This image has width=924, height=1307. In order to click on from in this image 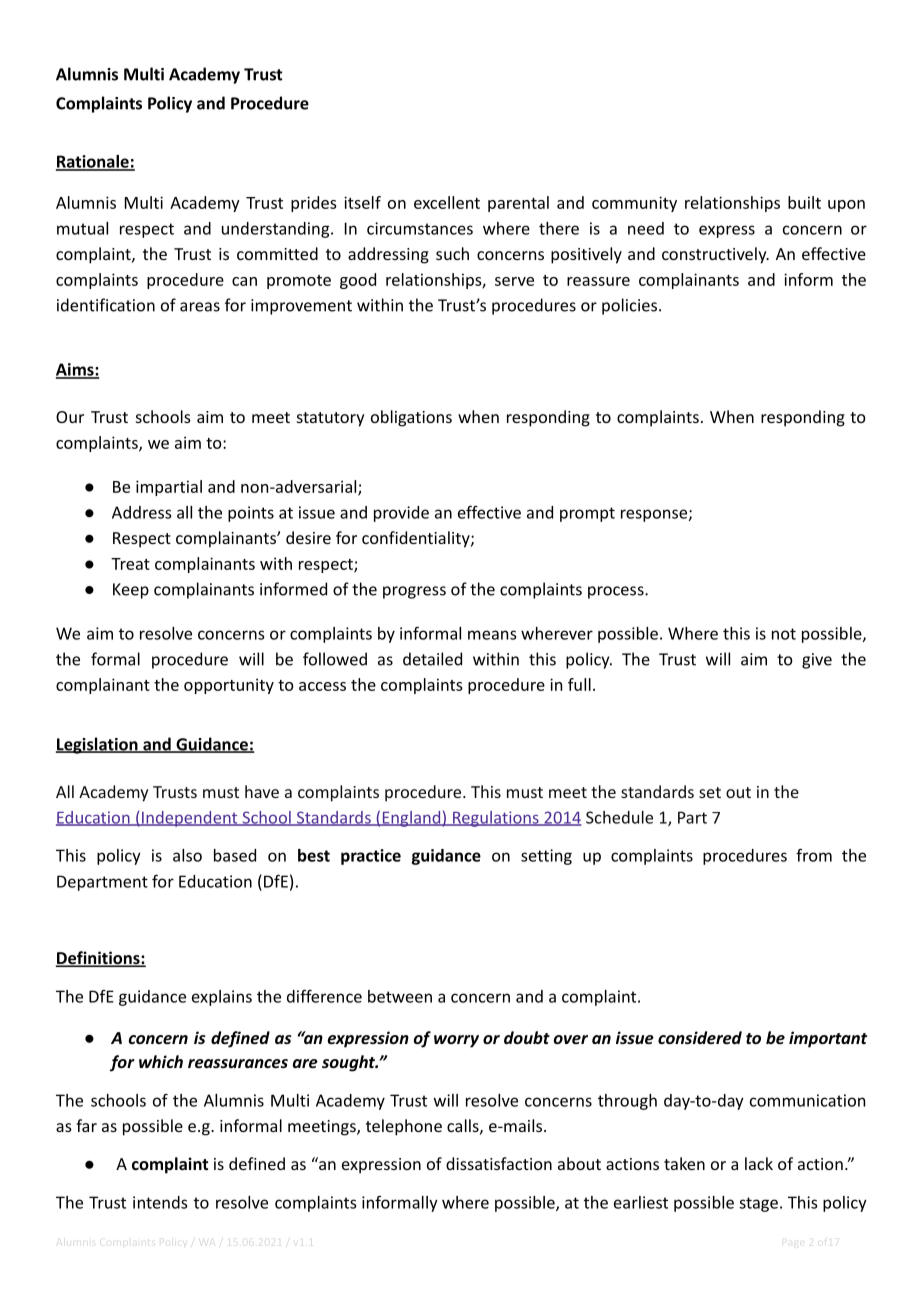, I will do `click(814, 855)`.
